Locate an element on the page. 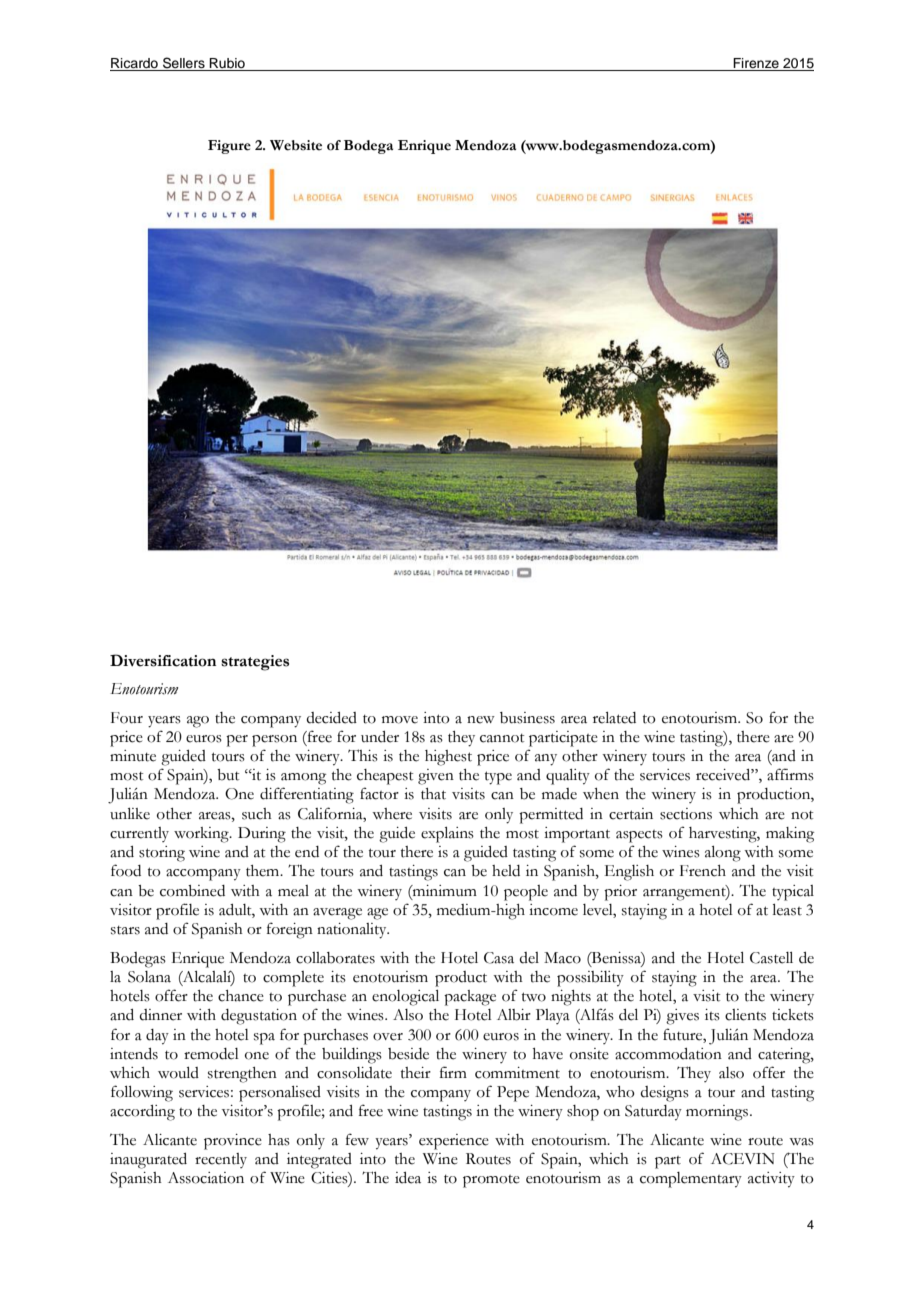 The image size is (924, 1308). Figure is located at coordinates (229, 147).
